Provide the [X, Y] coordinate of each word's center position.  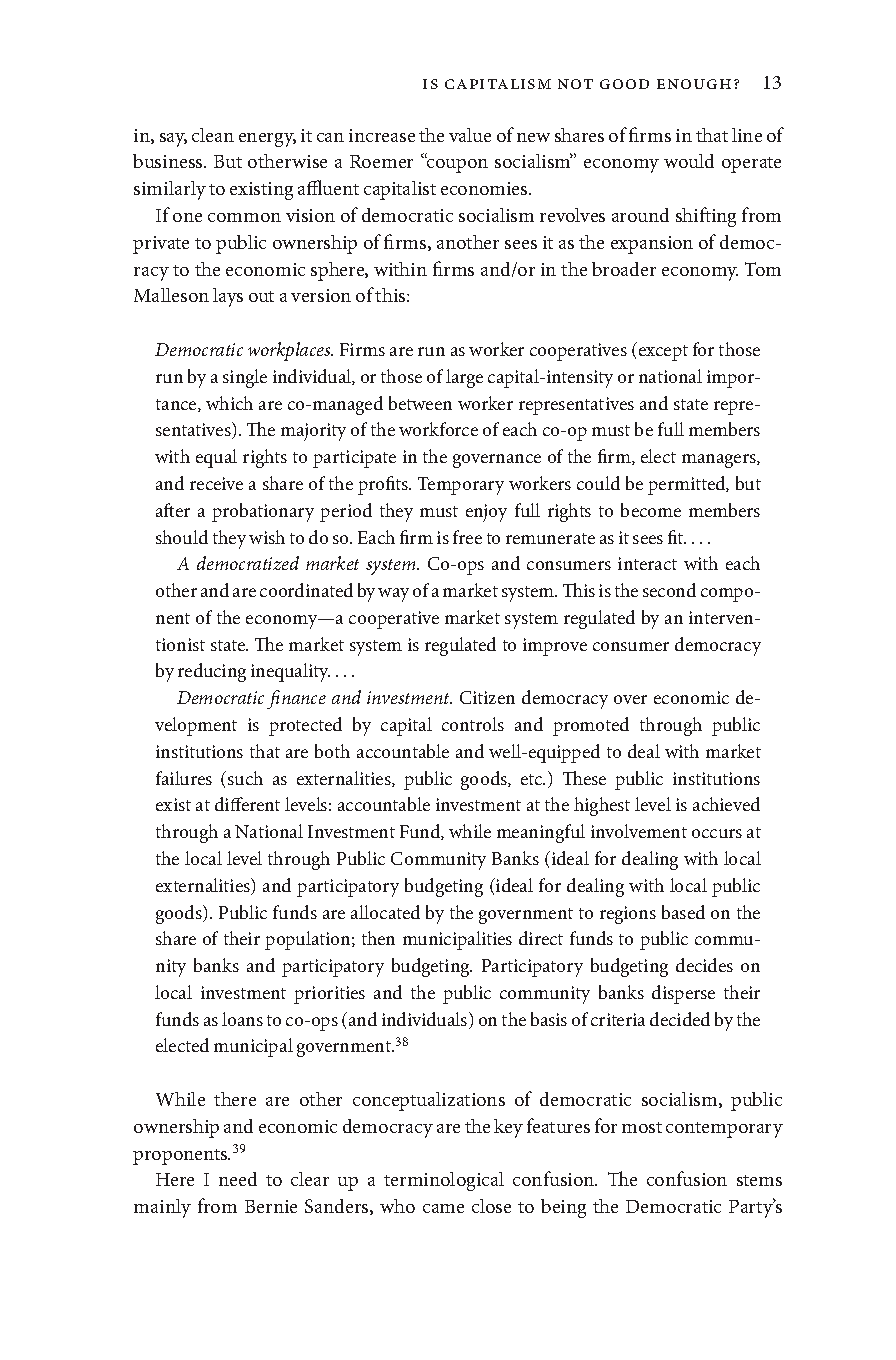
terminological [444, 1181]
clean [213, 135]
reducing [212, 672]
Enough [694, 84]
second [669, 590]
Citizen [487, 697]
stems [759, 1180]
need [238, 1179]
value [470, 135]
